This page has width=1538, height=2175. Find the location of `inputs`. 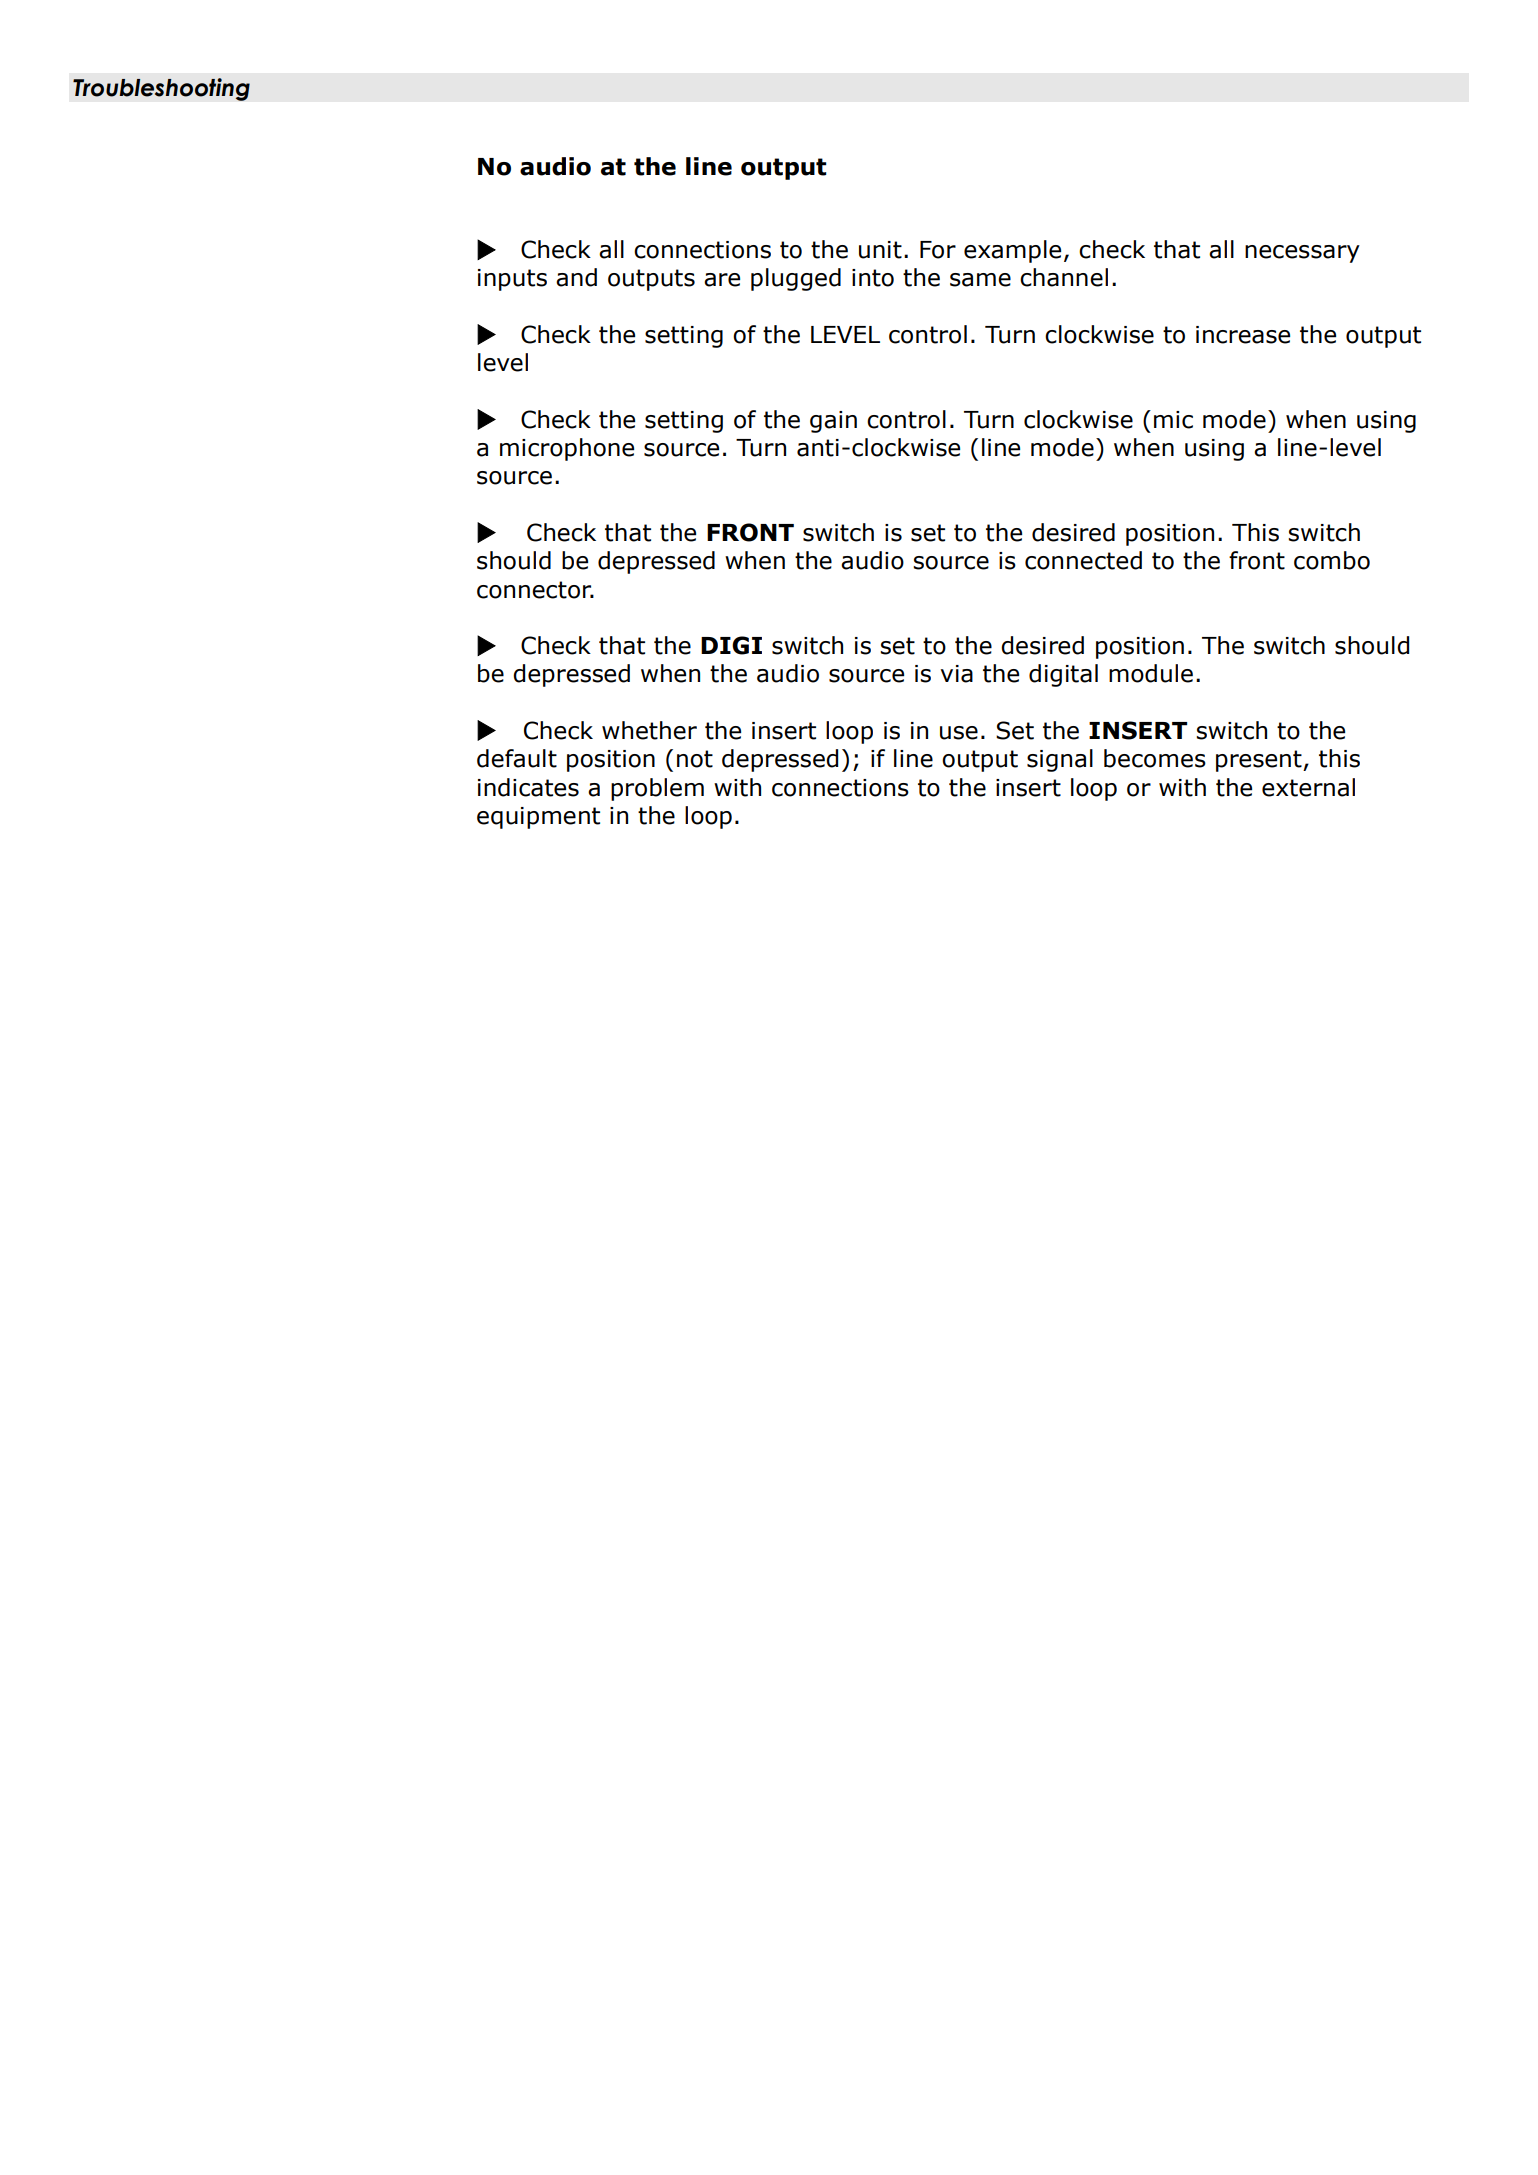

inputs is located at coordinates (512, 280).
